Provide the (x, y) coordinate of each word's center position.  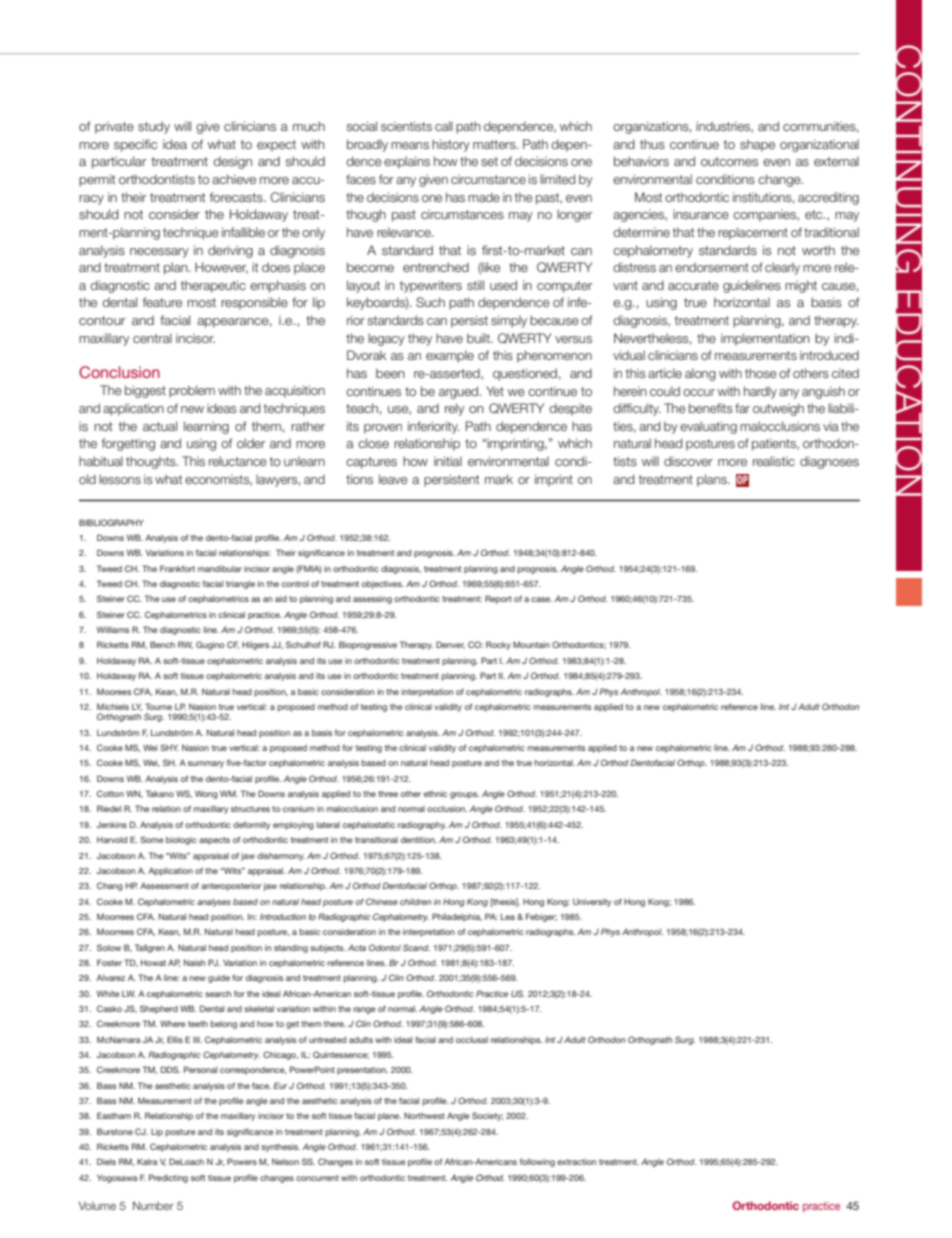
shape (757, 145)
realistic (774, 461)
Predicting (168, 1178)
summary (206, 764)
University (592, 903)
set (489, 161)
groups (464, 795)
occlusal (472, 1040)
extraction (576, 1162)
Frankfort (177, 568)
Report (498, 599)
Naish (194, 962)
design (232, 162)
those (761, 373)
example (450, 356)
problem (192, 391)
